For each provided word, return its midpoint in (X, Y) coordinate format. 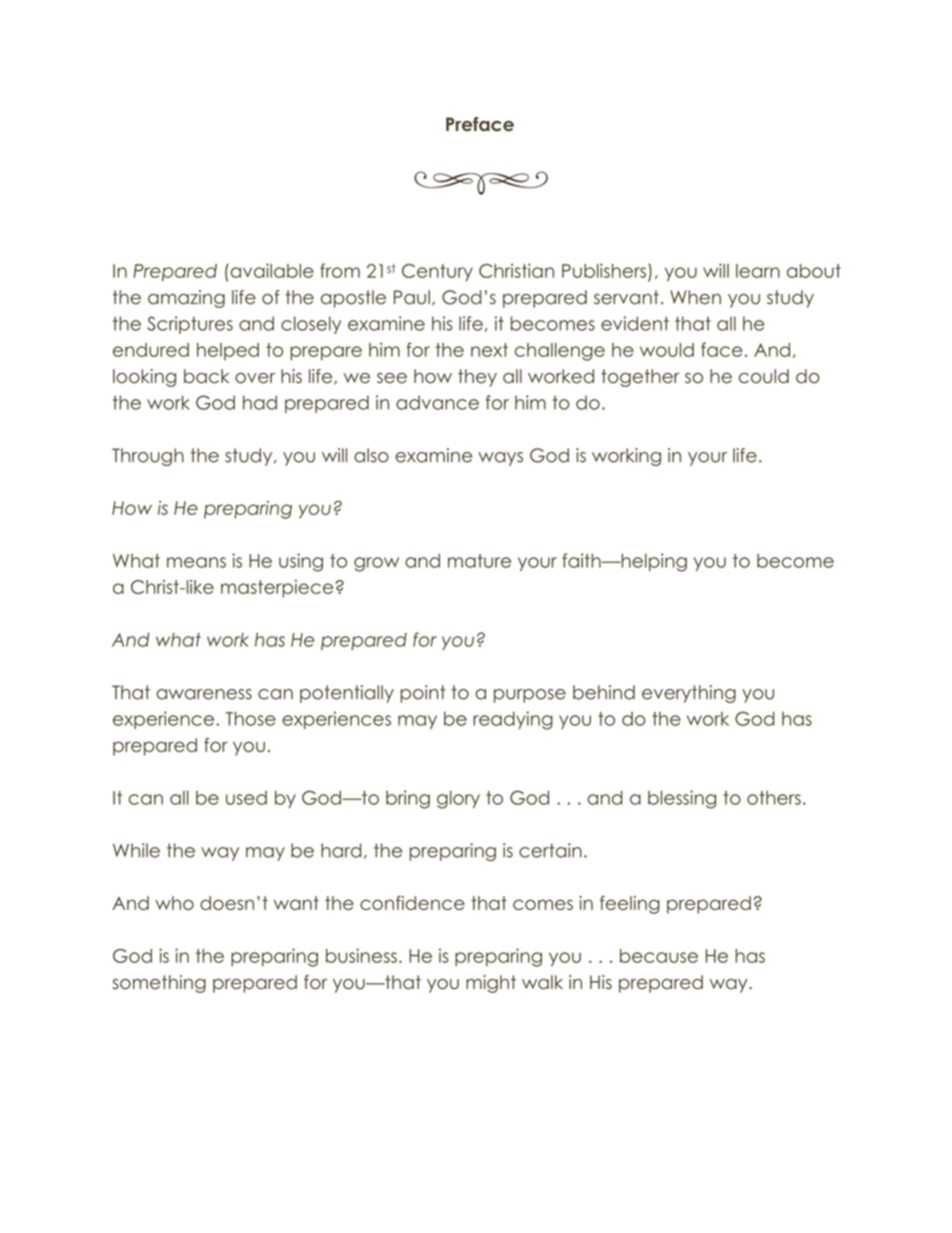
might (491, 984)
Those (251, 718)
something (159, 984)
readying (513, 720)
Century (437, 273)
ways (500, 459)
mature (479, 561)
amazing (186, 299)
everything (689, 694)
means (196, 562)
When (695, 297)
